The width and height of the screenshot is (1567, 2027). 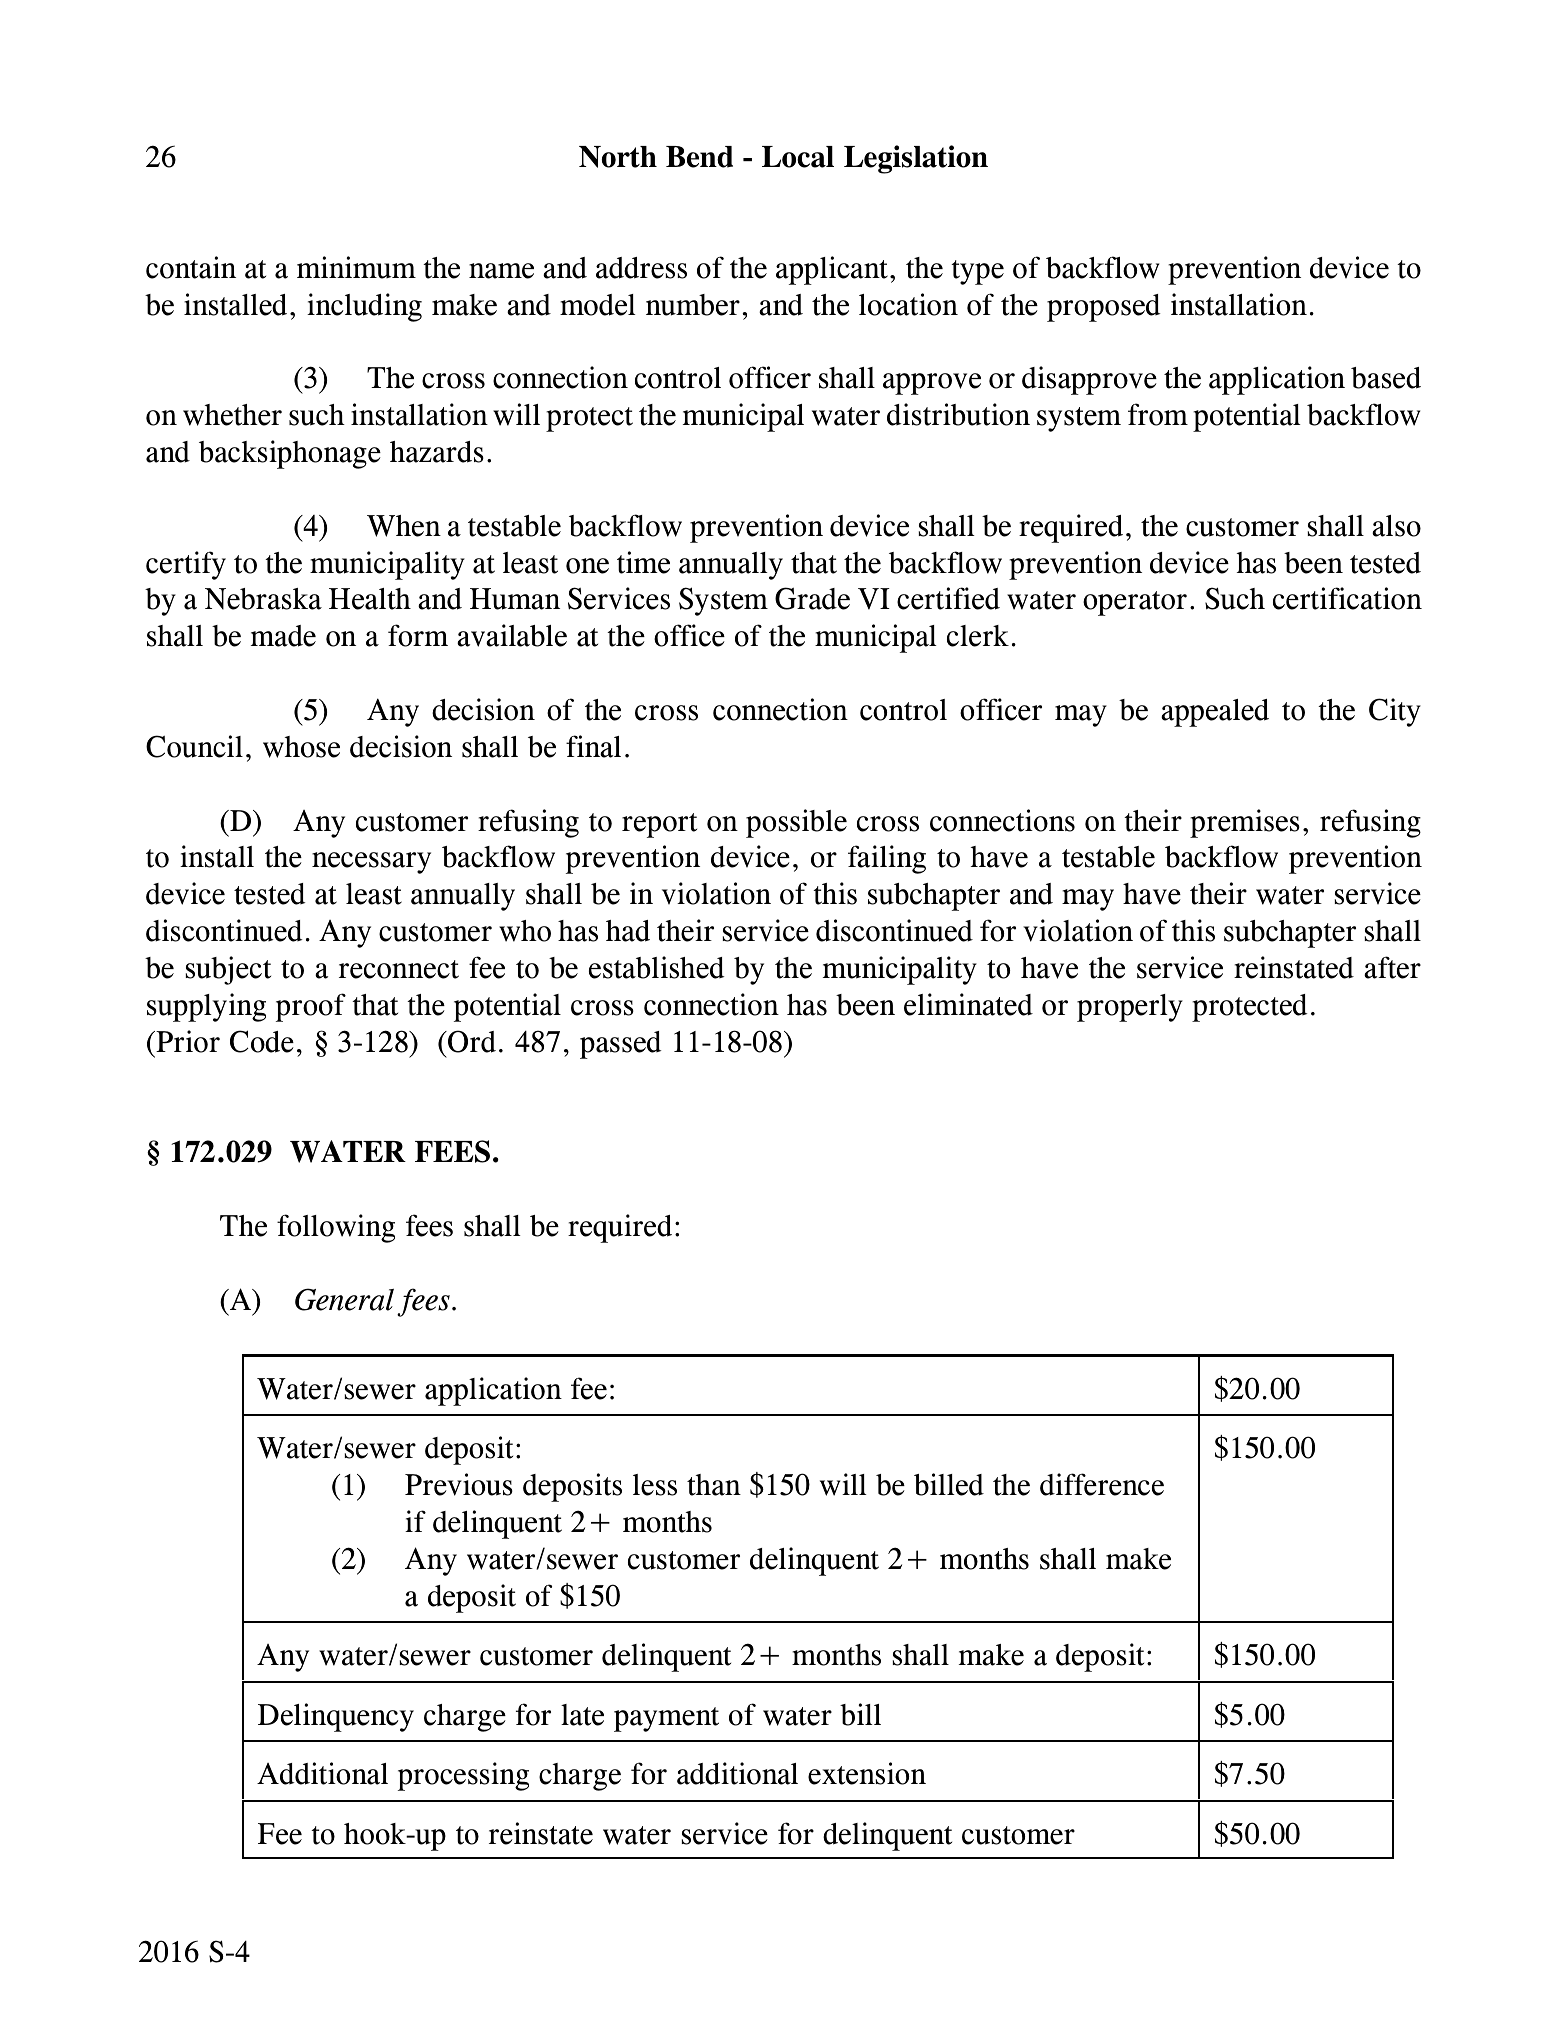 What do you see at coordinates (1104, 308) in the screenshot?
I see `proposed` at bounding box center [1104, 308].
